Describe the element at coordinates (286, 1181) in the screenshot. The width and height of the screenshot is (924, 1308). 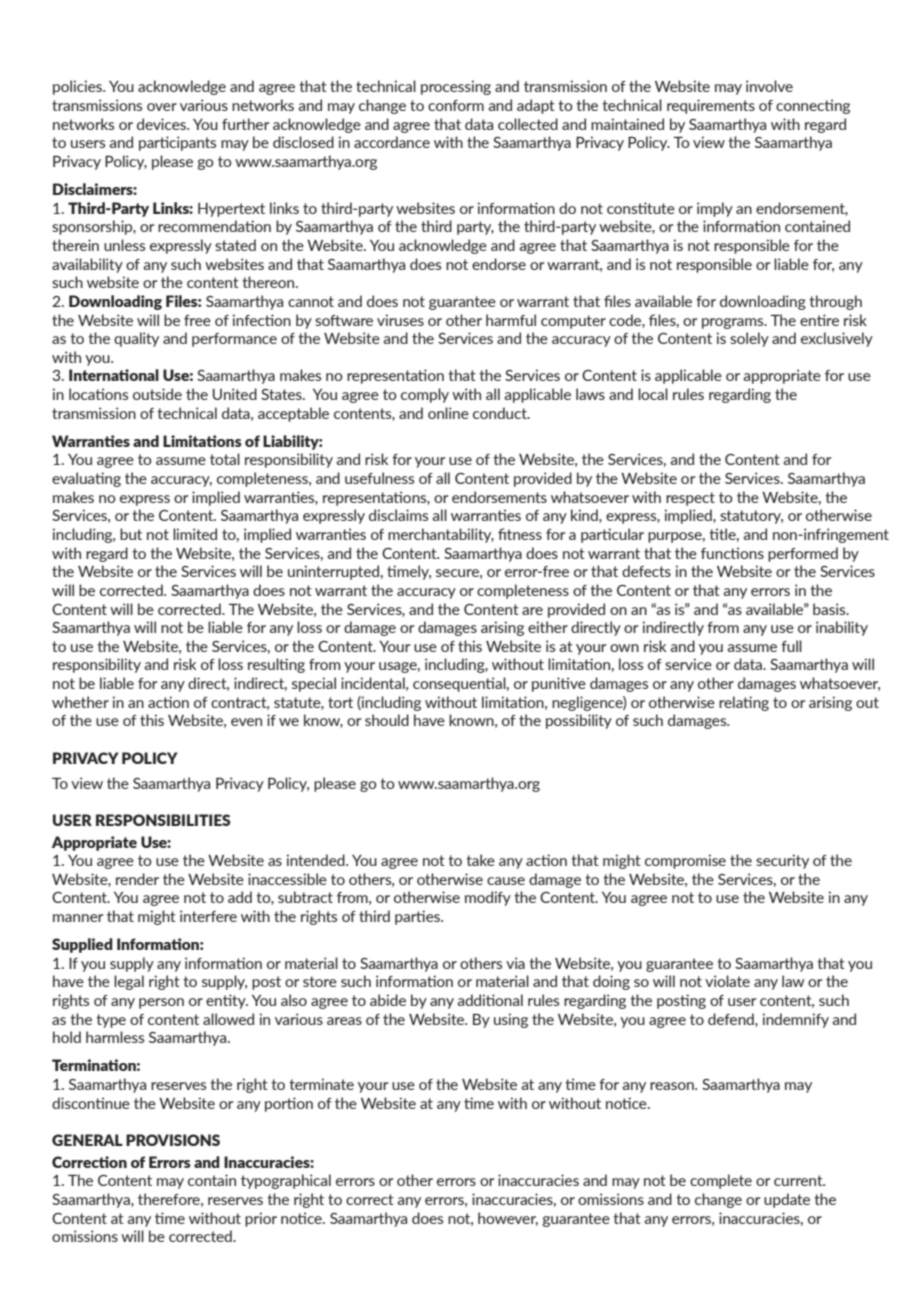
I see `typographical` at that location.
